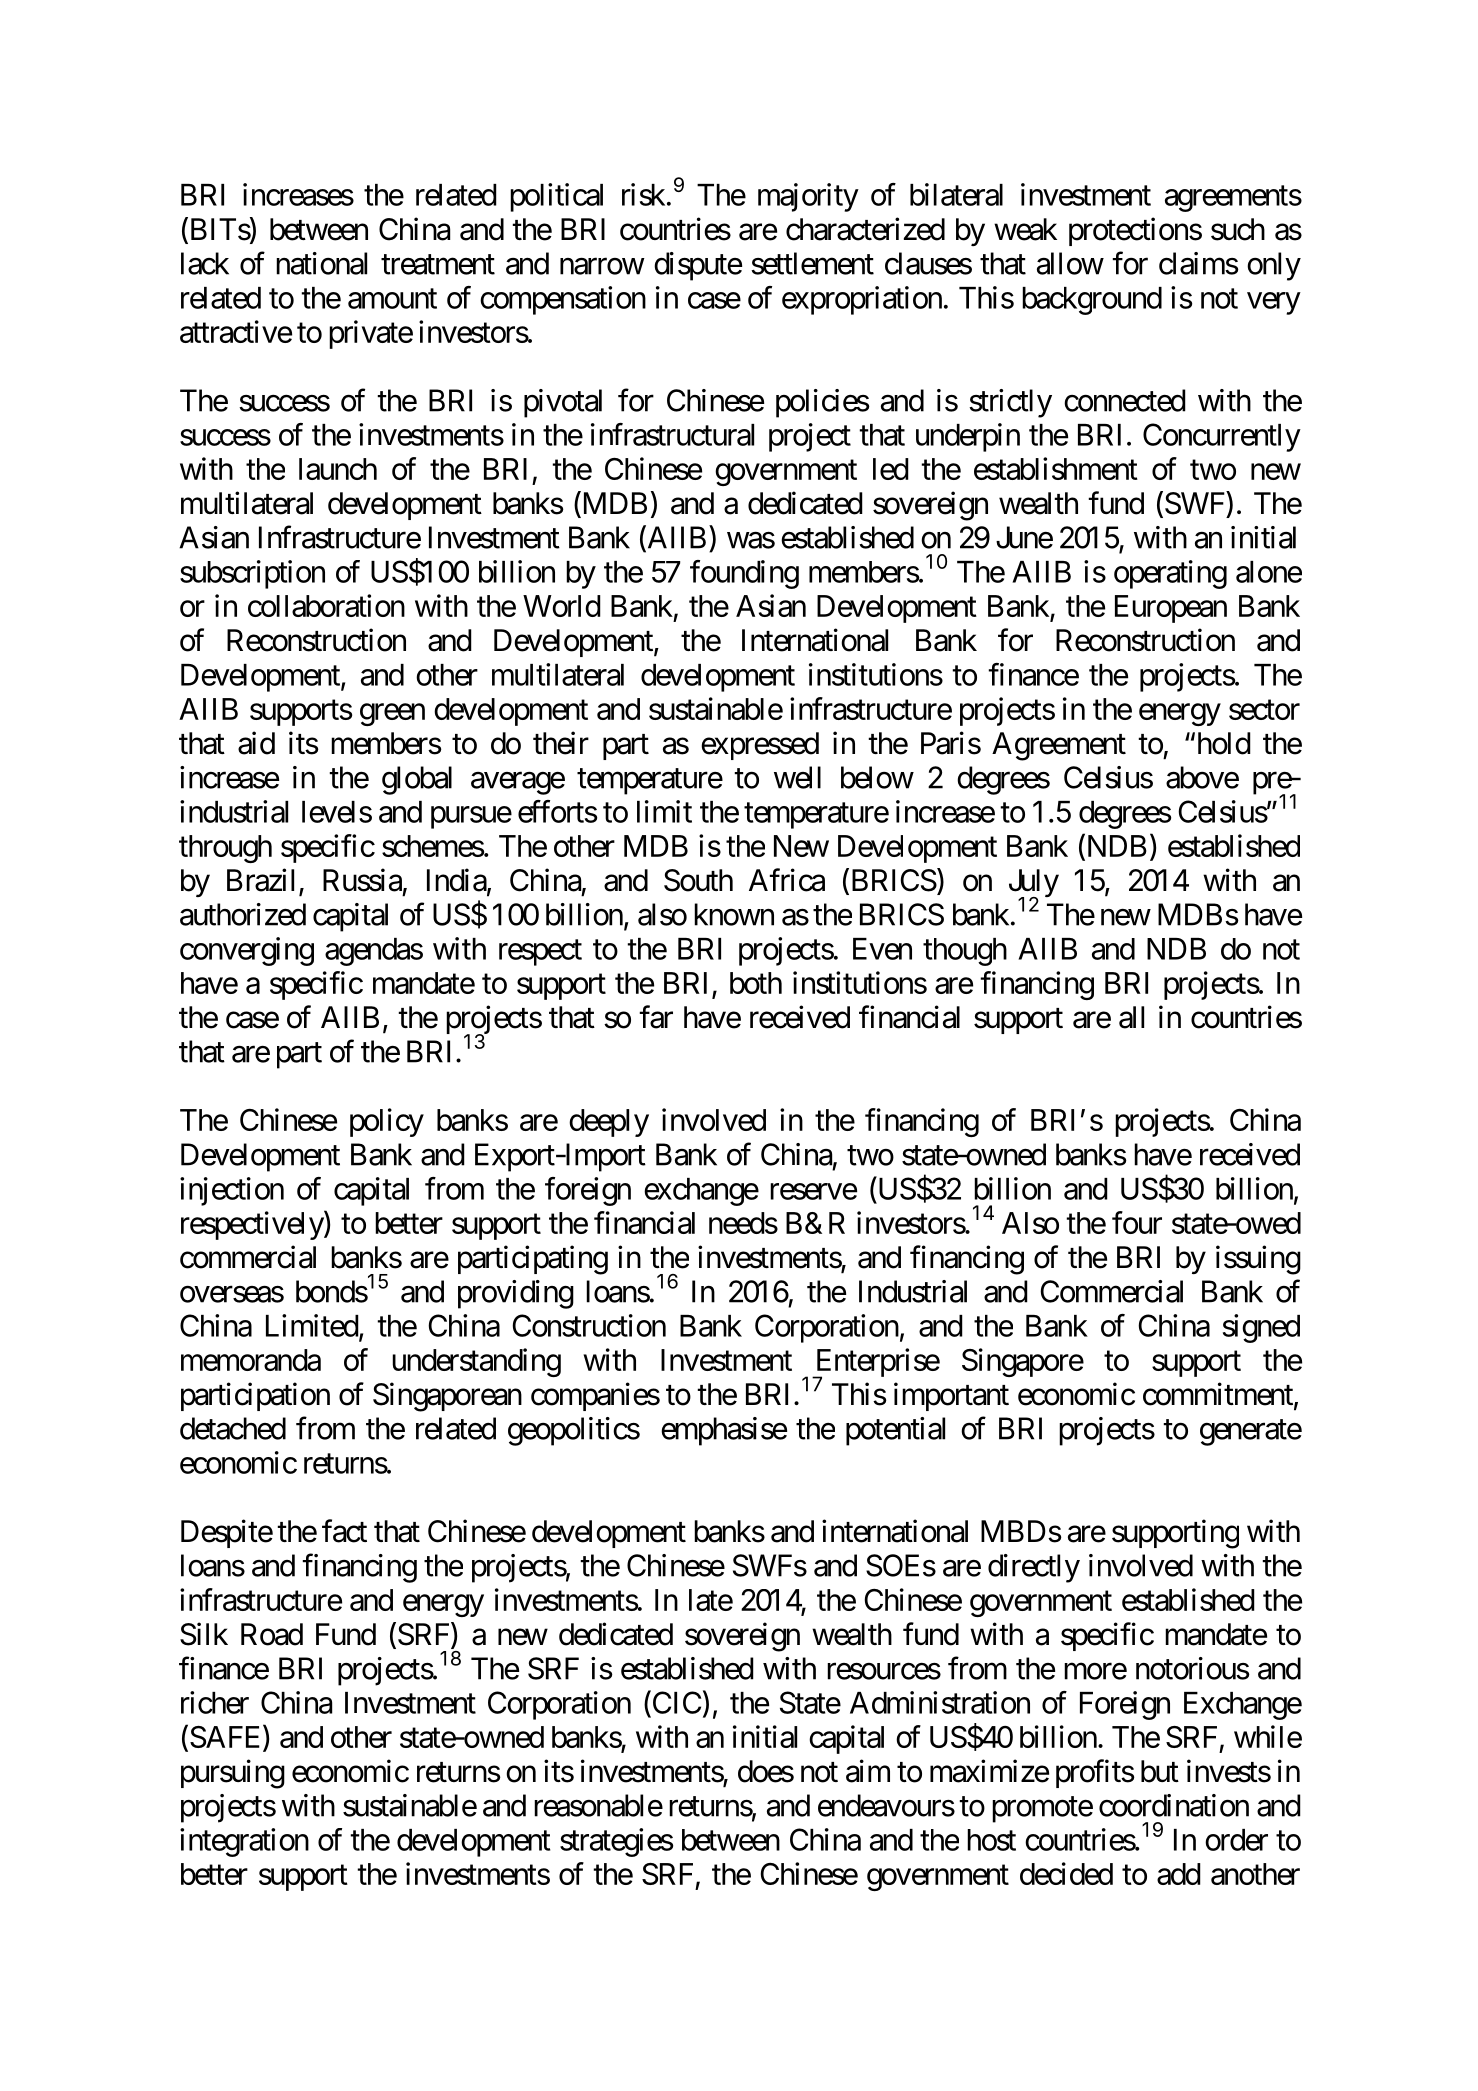 The image size is (1478, 2091). I want to click on integration, so click(244, 1842).
